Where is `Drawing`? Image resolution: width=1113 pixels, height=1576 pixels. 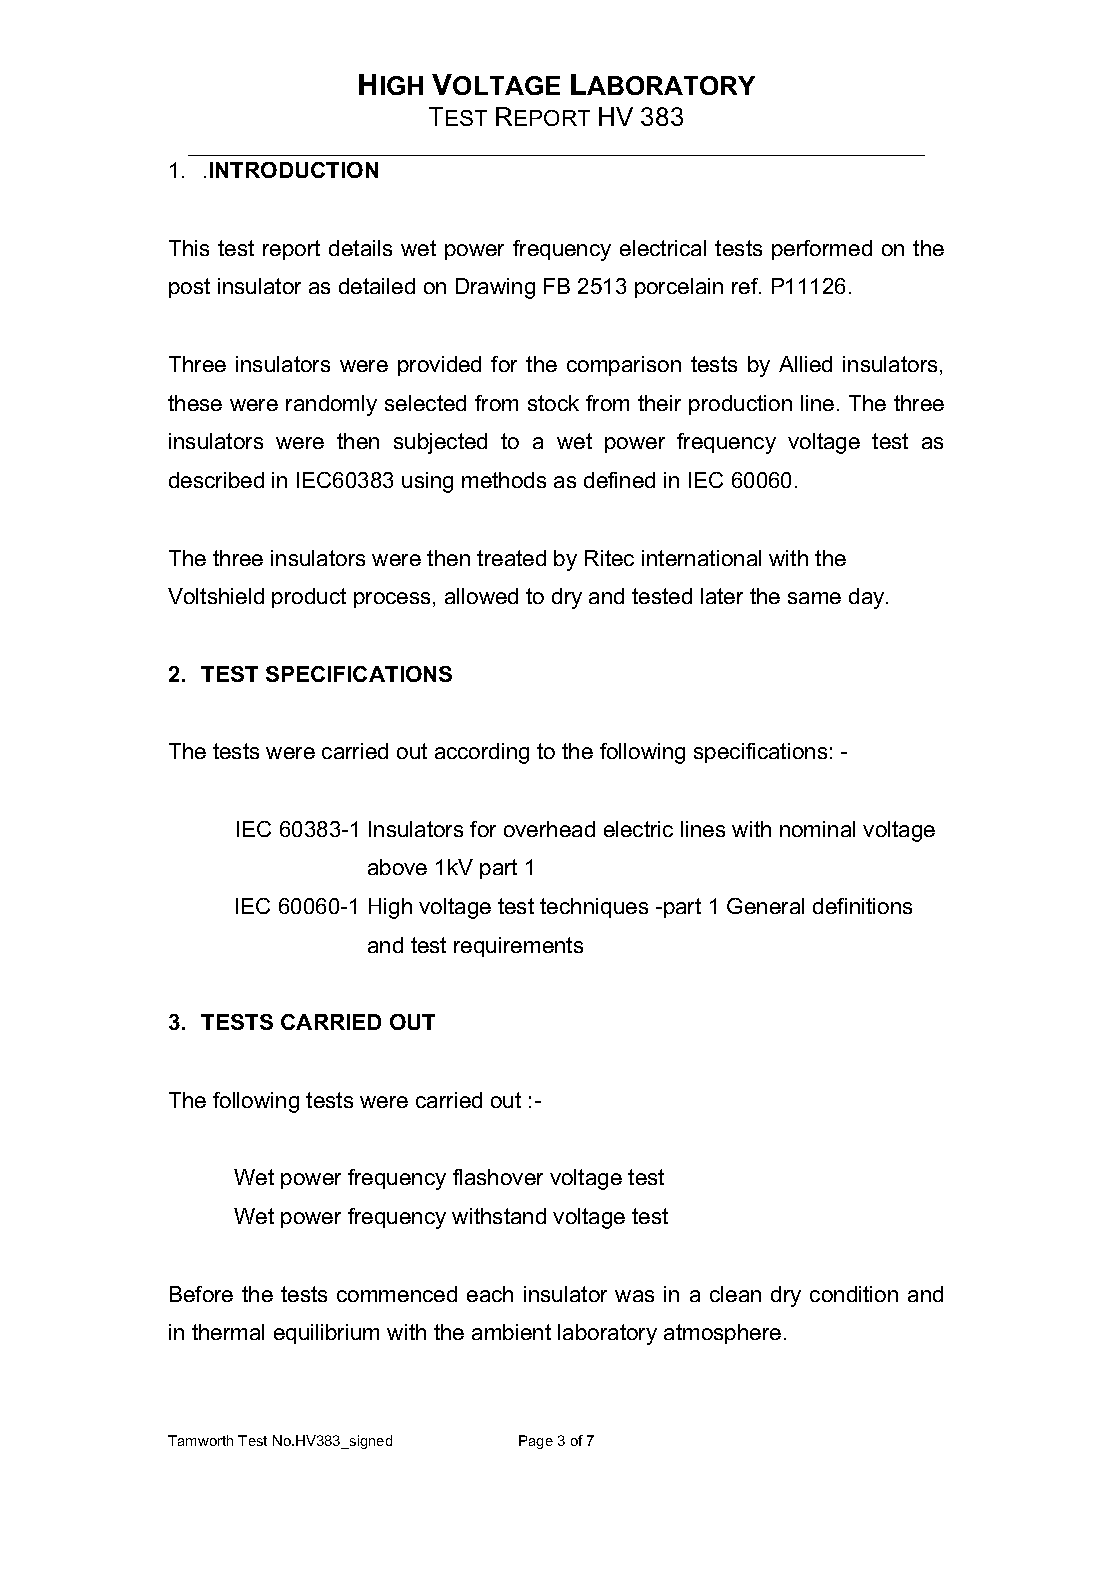 Drawing is located at coordinates (495, 288).
